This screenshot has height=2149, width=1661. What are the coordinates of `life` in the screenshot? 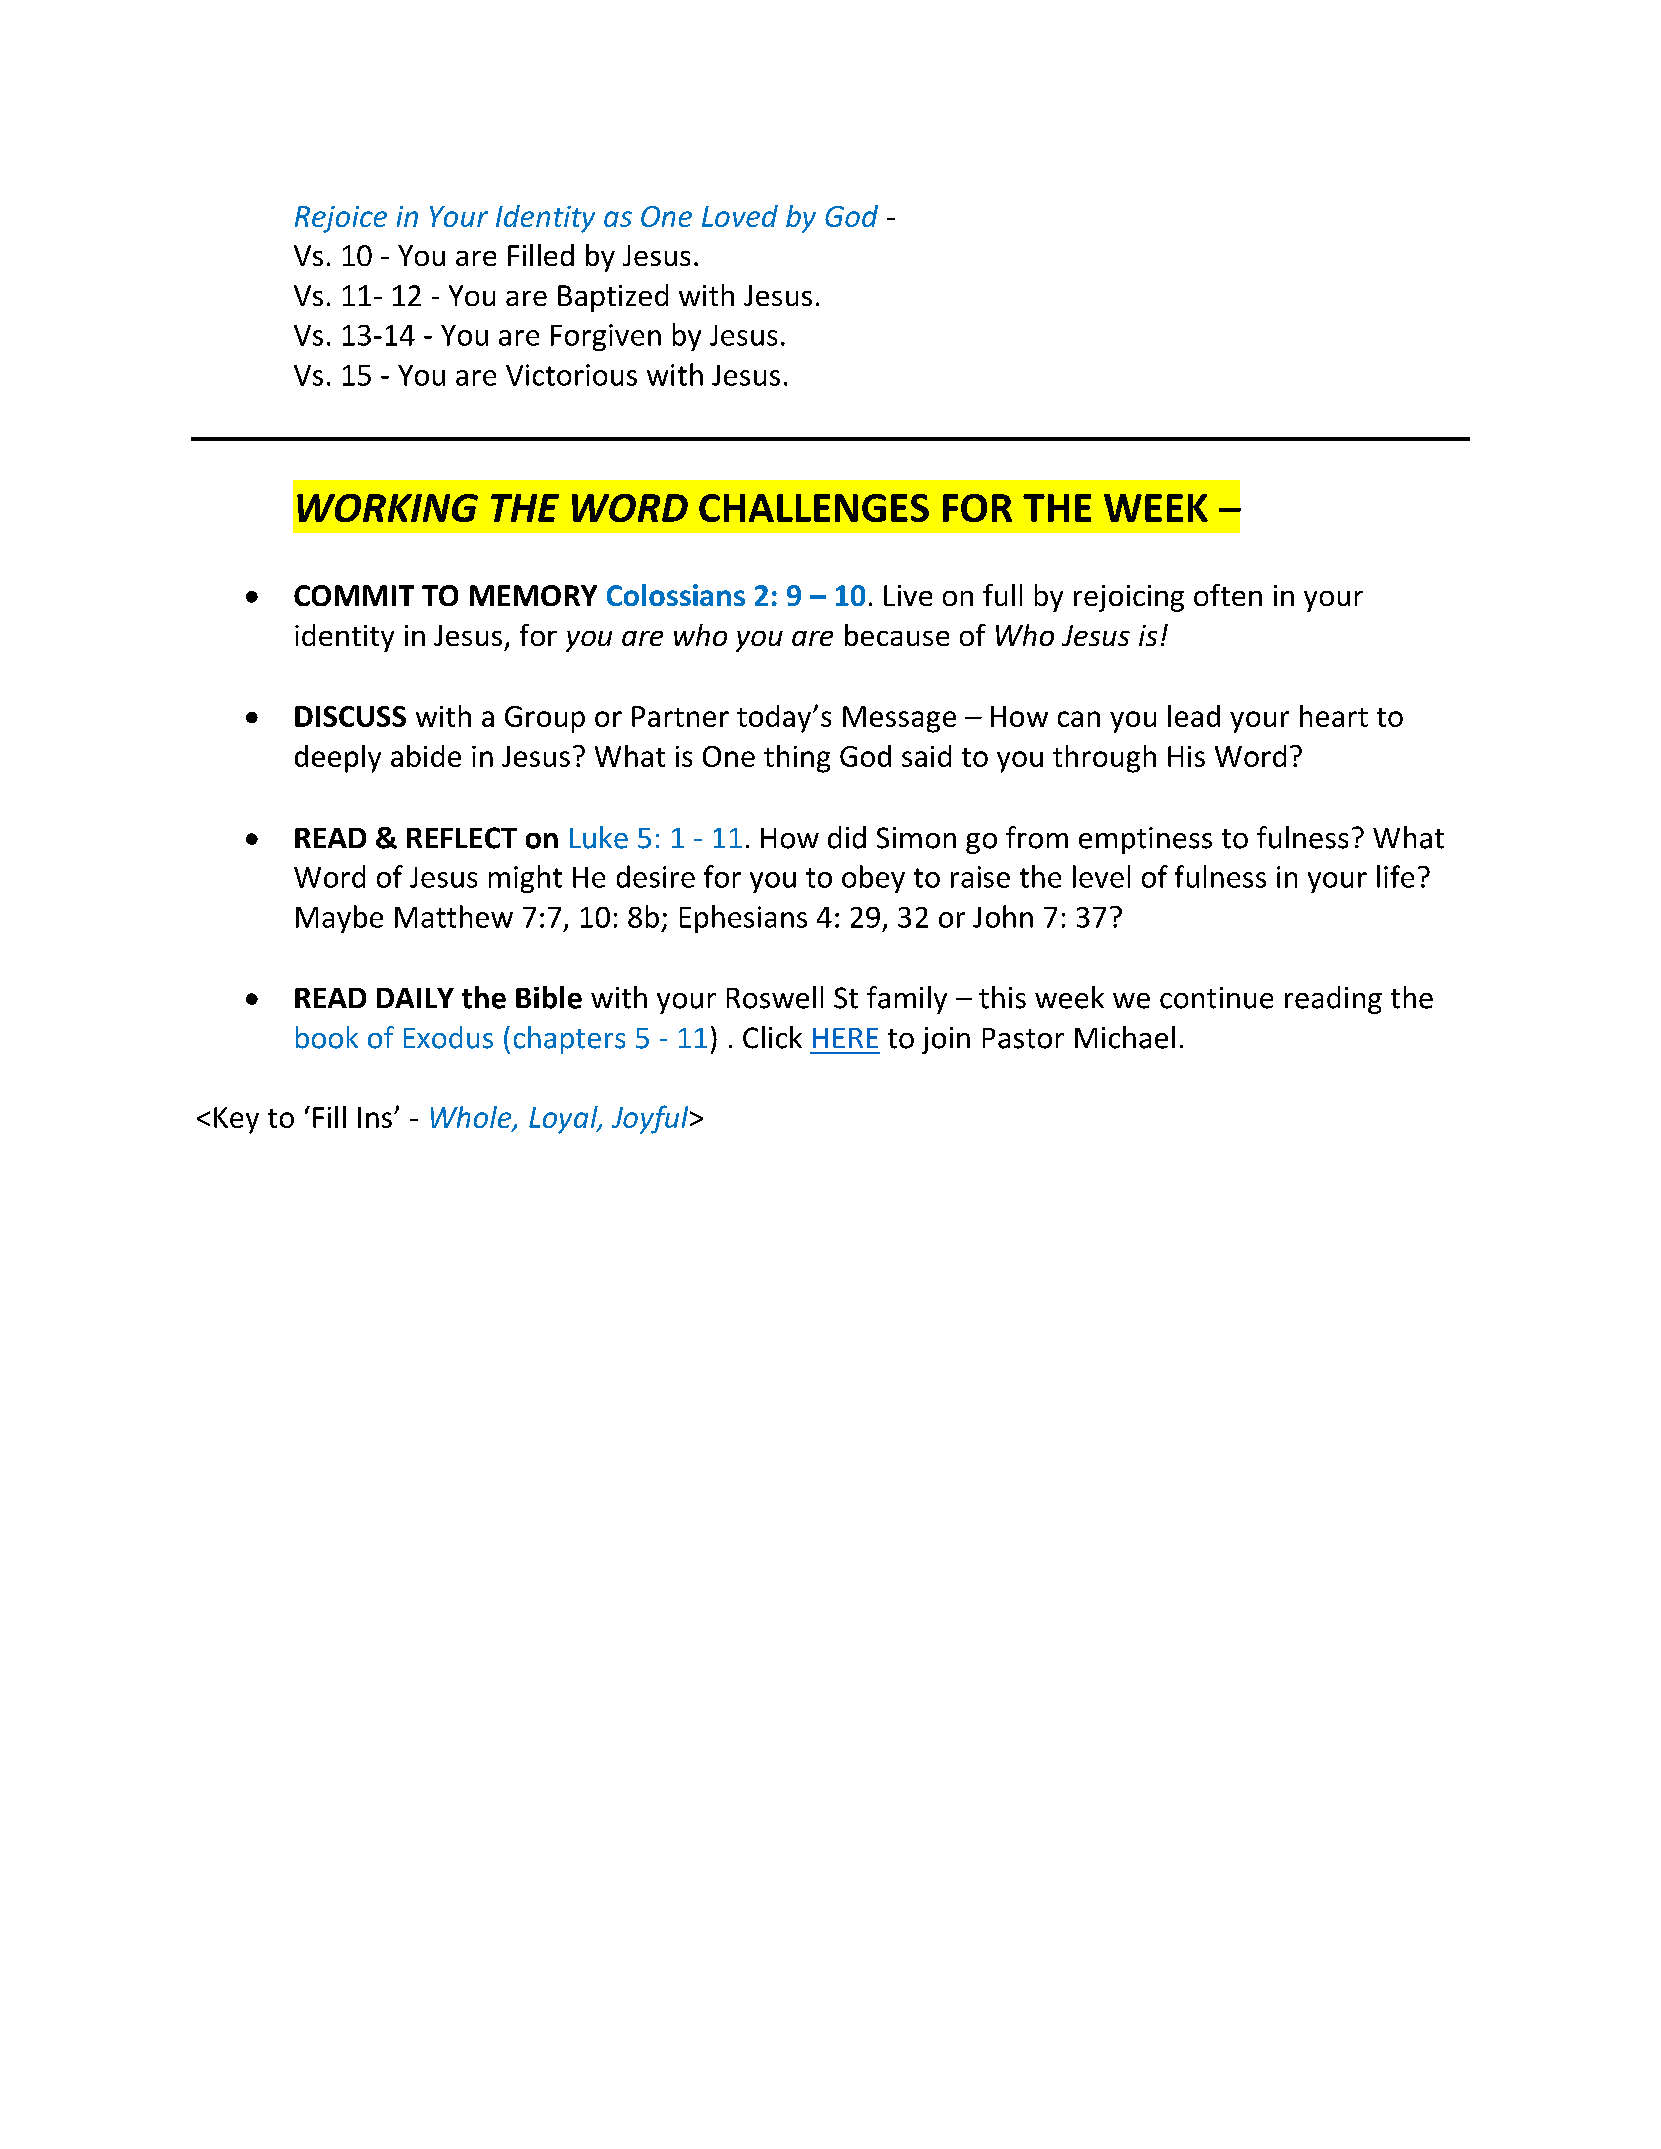 It's located at (1395, 876).
